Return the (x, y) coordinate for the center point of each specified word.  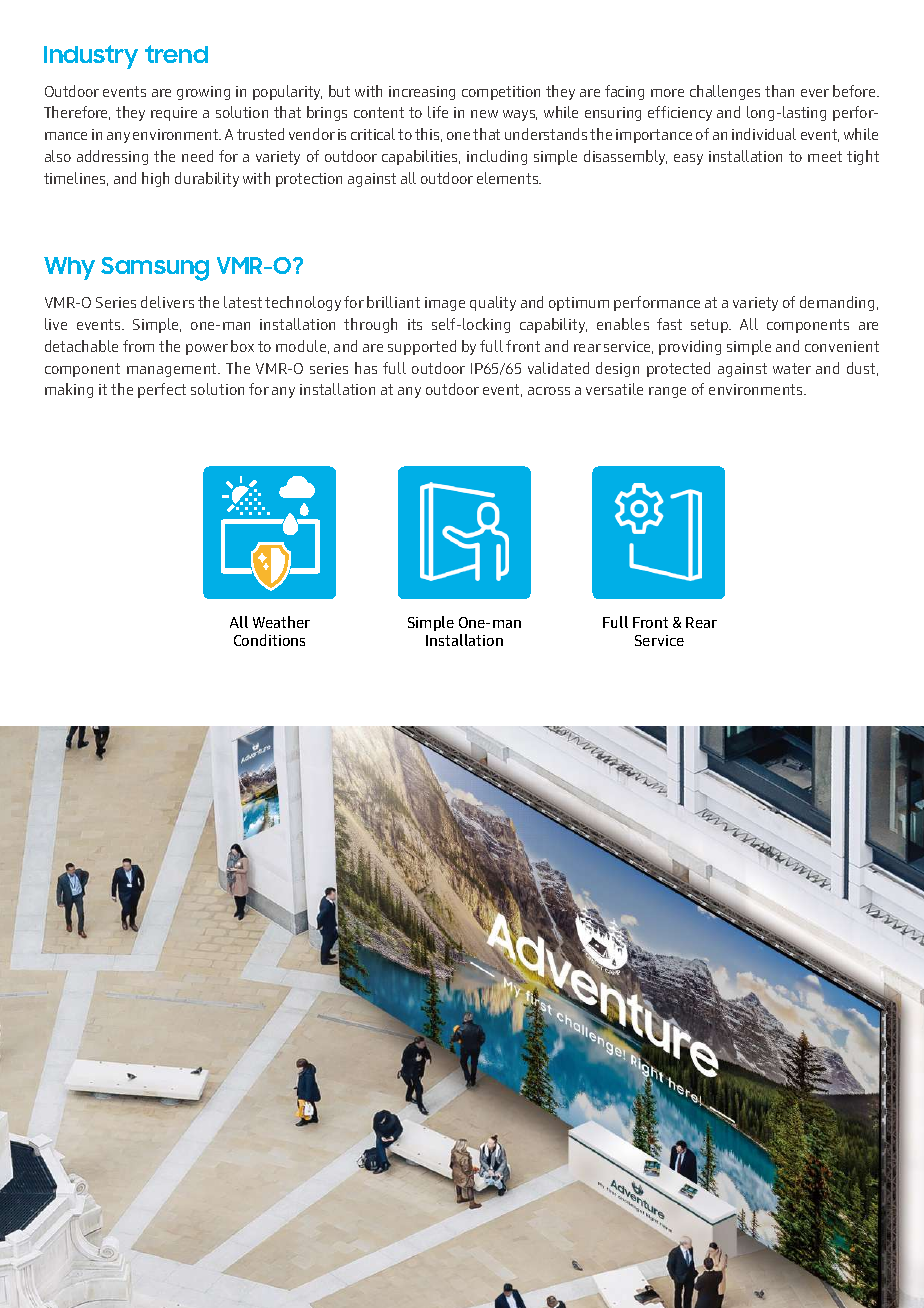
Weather (281, 622)
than (779, 91)
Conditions (269, 640)
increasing (422, 93)
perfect (162, 390)
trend (176, 54)
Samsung (155, 269)
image (445, 304)
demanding (839, 303)
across (549, 391)
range (667, 392)
